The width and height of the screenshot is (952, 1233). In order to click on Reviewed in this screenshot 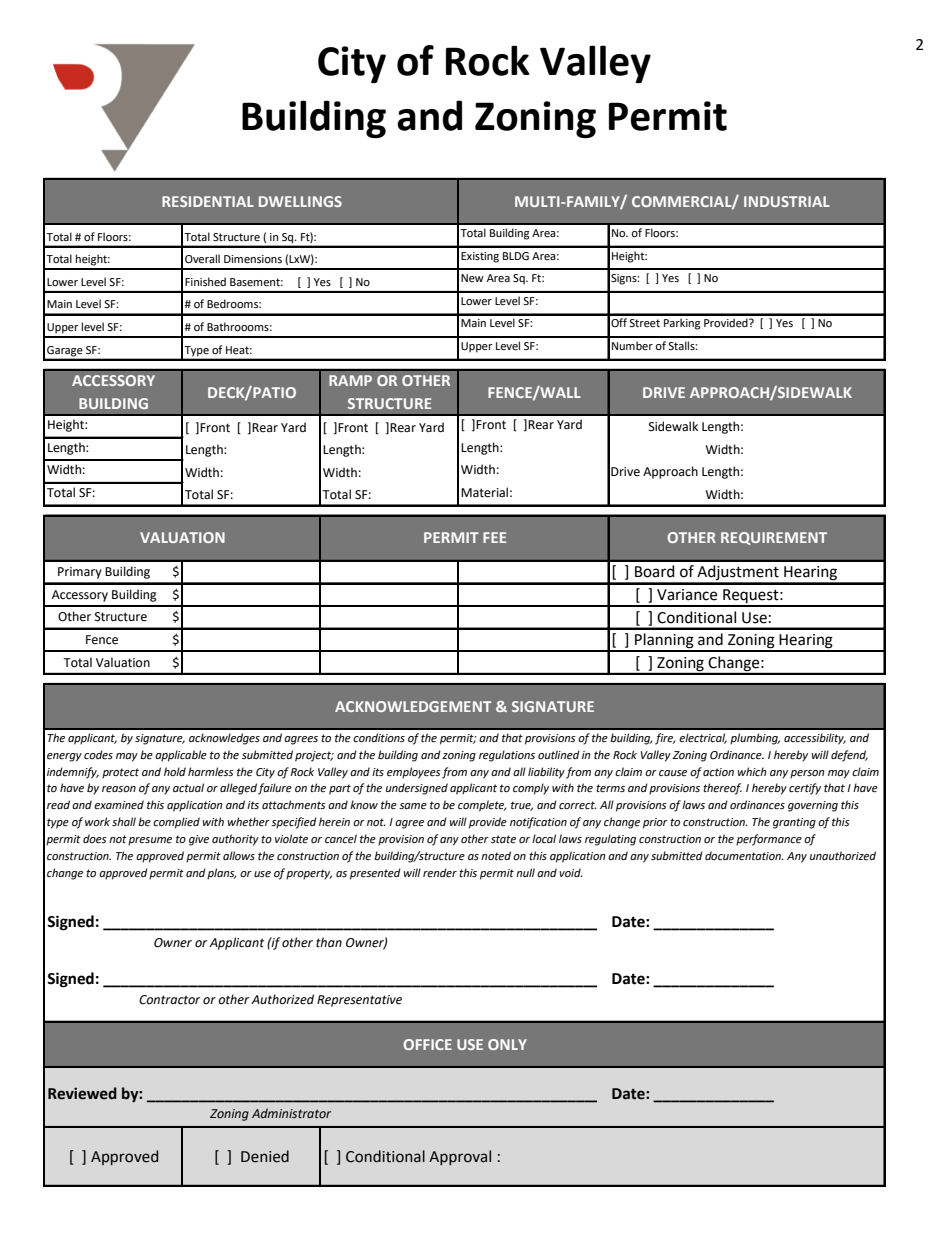, I will do `click(82, 1093)`.
